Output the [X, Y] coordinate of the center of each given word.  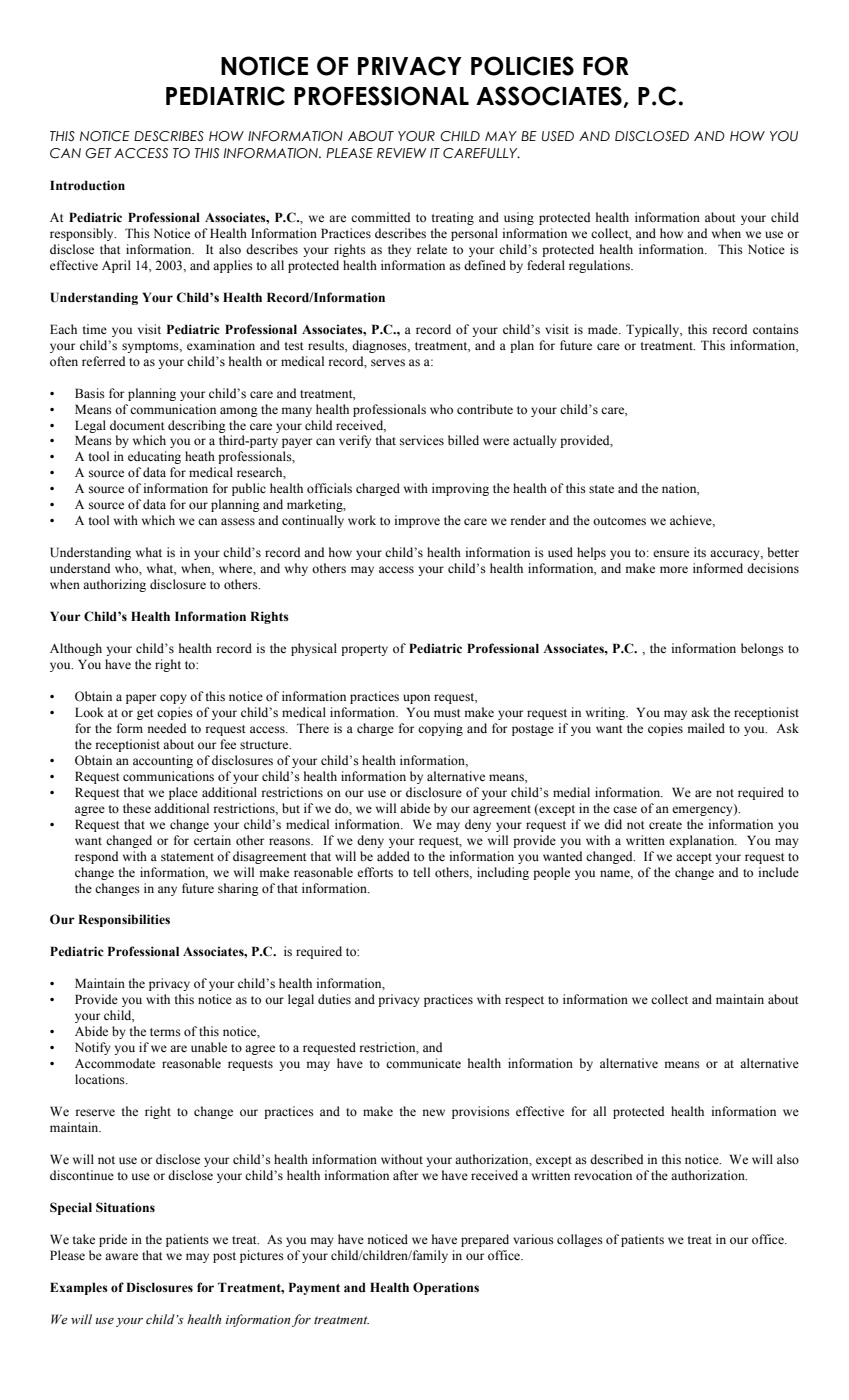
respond [96, 857]
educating [154, 457]
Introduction [87, 185]
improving [460, 489]
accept [694, 858]
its [700, 552]
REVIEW [402, 153]
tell [421, 872]
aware [121, 1256]
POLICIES [522, 66]
